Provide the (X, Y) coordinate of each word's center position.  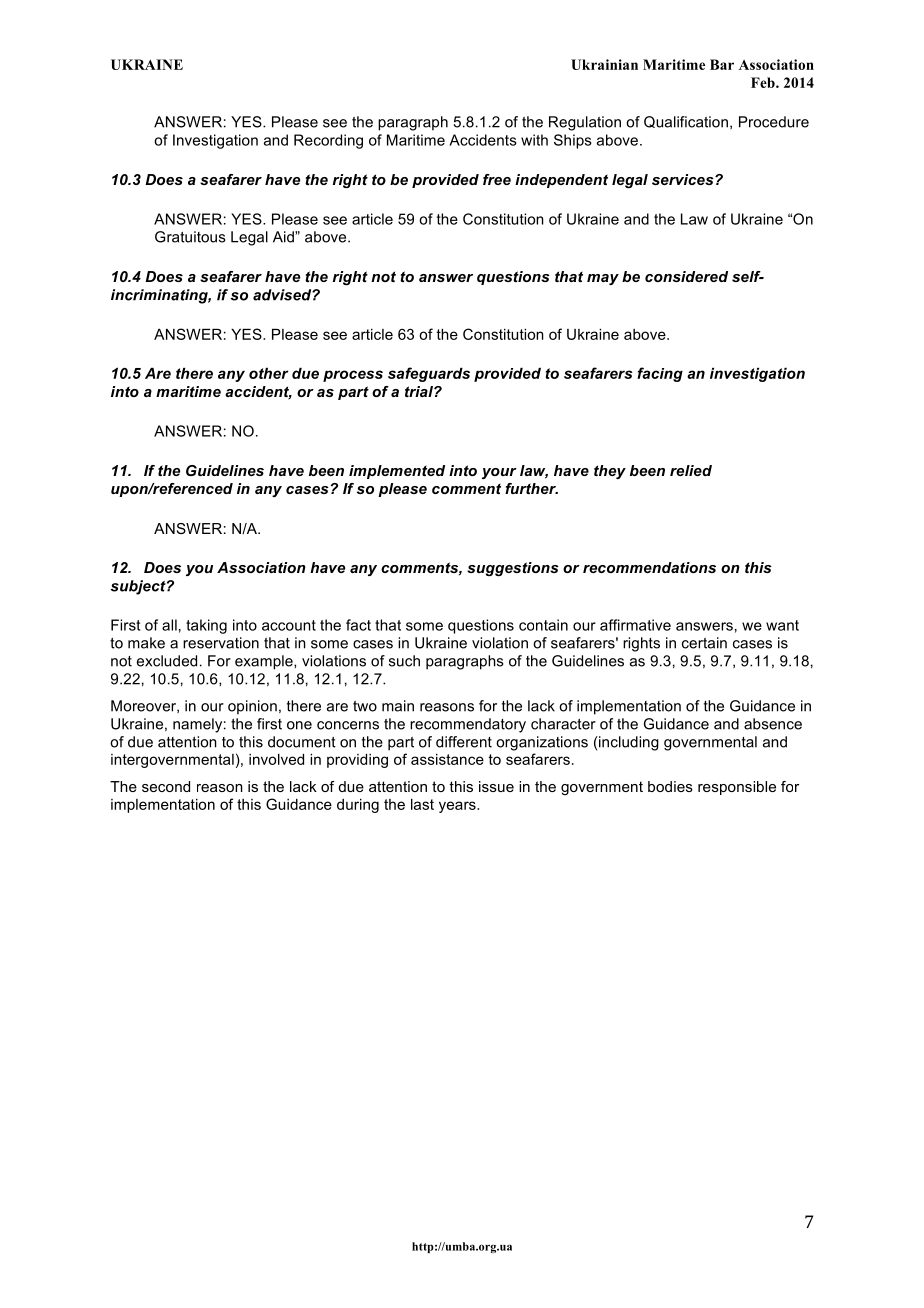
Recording (328, 141)
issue (496, 786)
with (534, 140)
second (166, 786)
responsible (737, 788)
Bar (722, 64)
